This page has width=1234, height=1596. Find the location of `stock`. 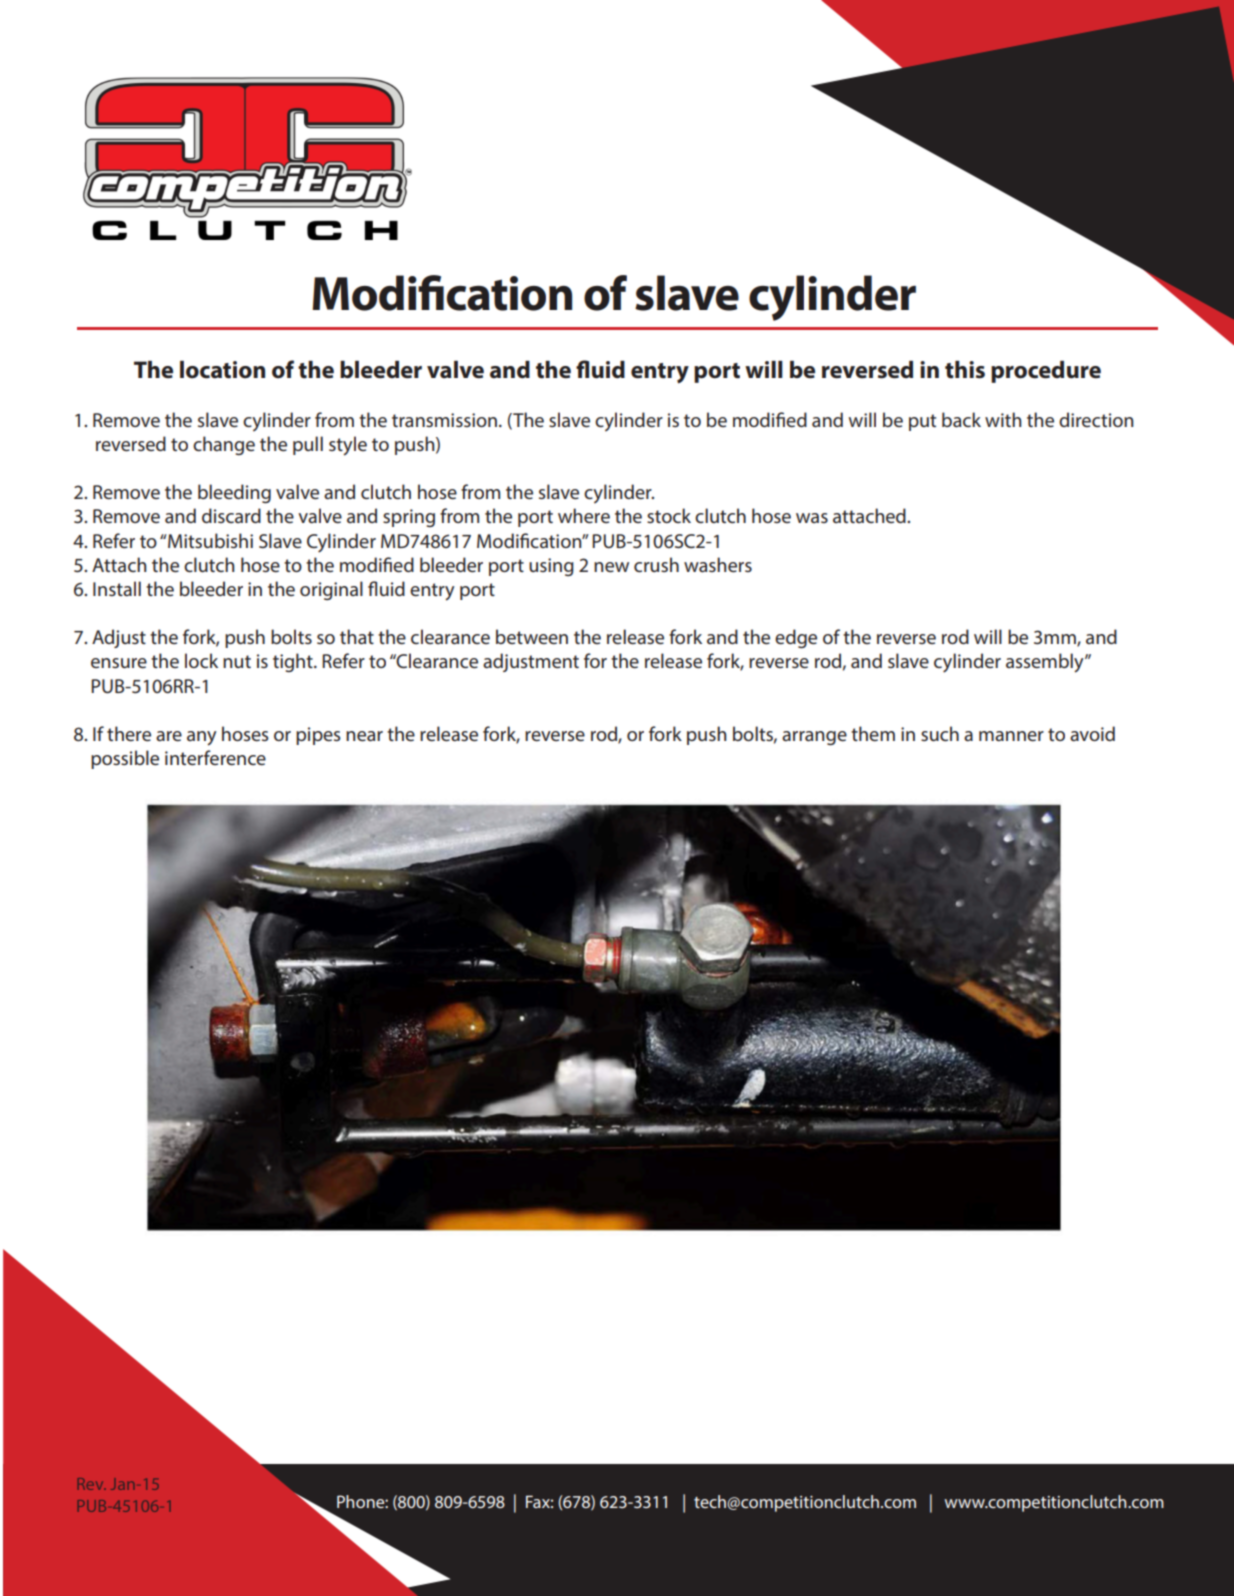

stock is located at coordinates (669, 515).
